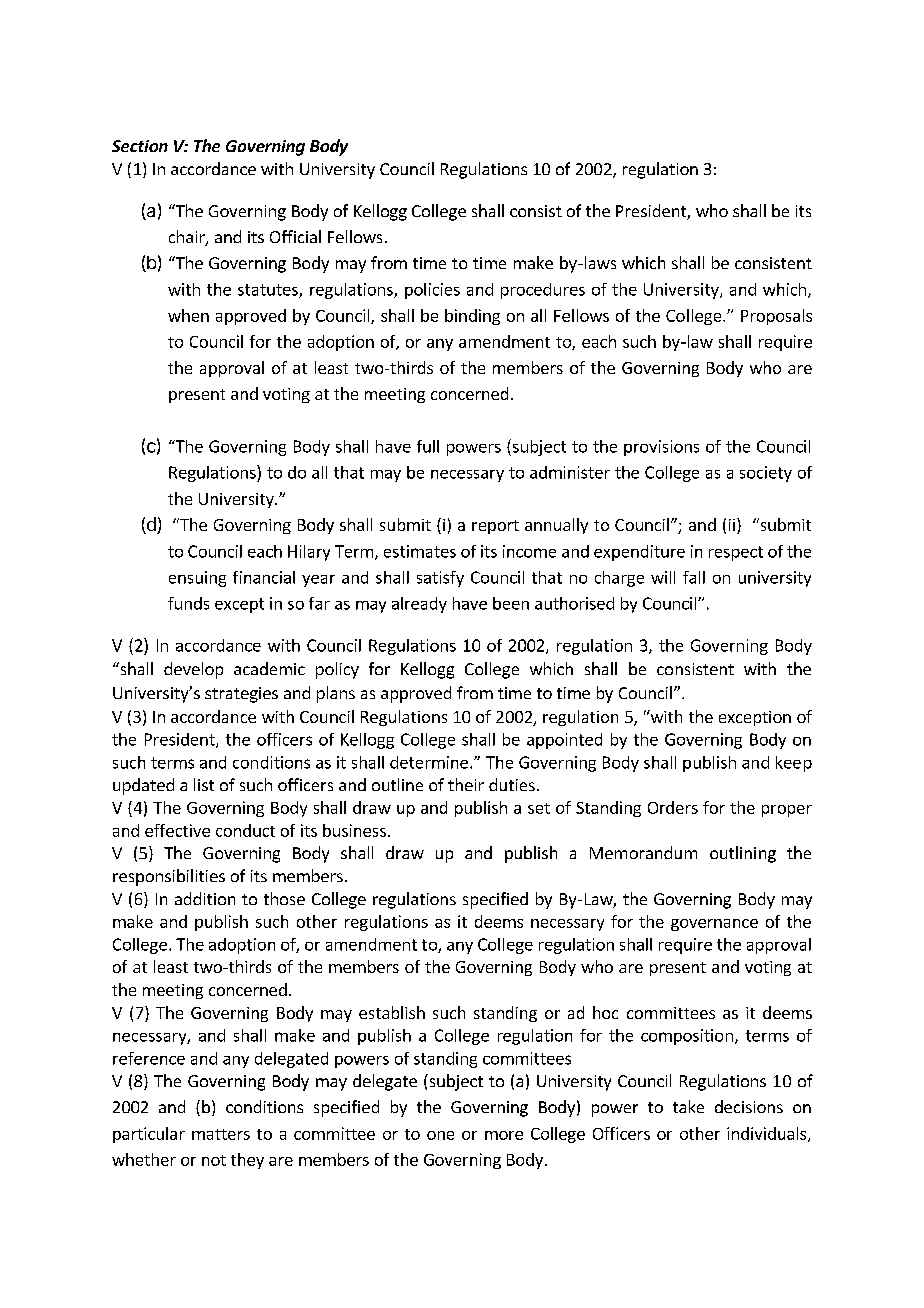 The width and height of the document is (924, 1308). Describe the element at coordinates (714, 925) in the document. I see `governance` at that location.
